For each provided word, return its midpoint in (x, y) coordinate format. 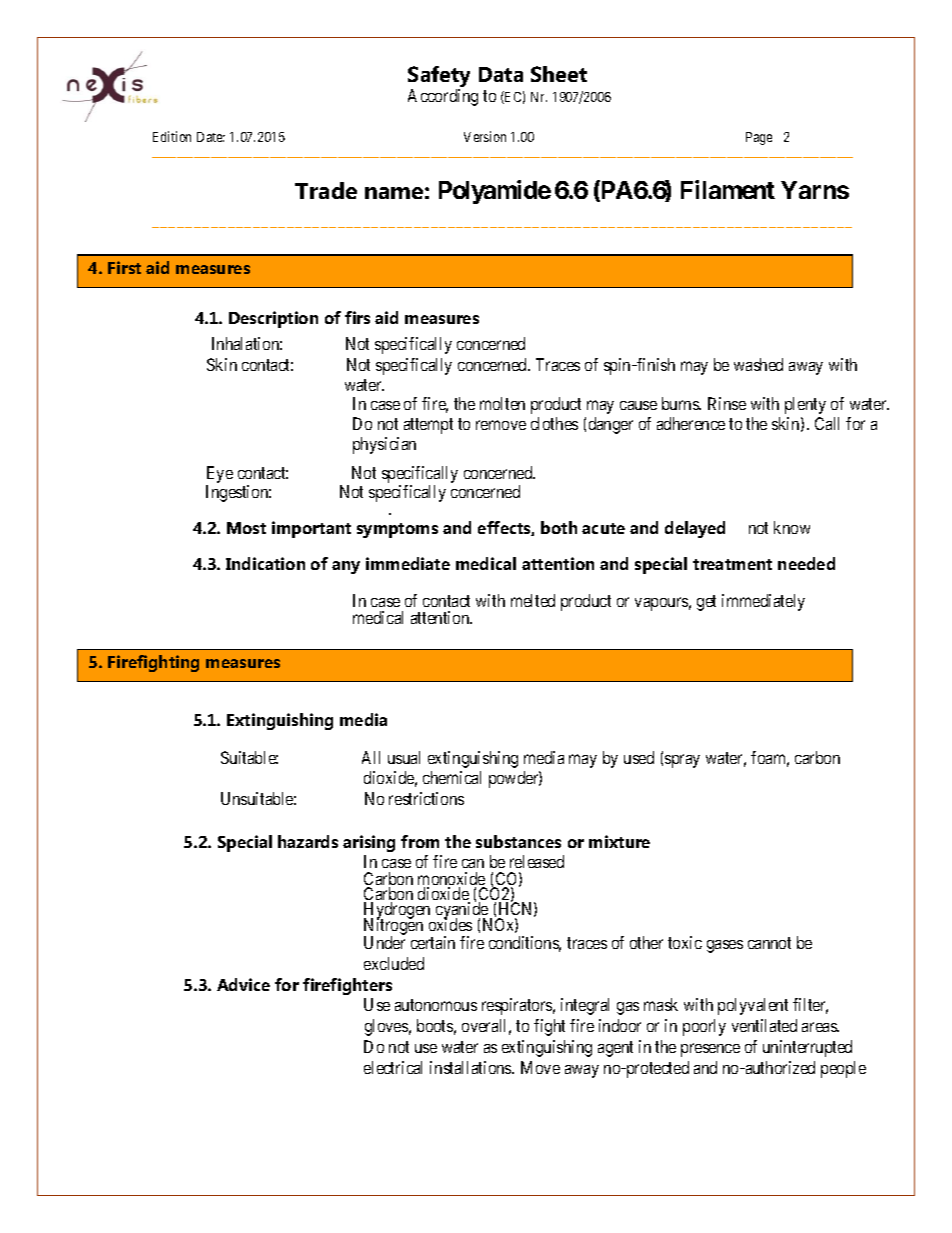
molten (502, 403)
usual (404, 757)
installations (471, 1067)
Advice (243, 984)
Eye (220, 474)
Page (759, 138)
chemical (452, 777)
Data (501, 74)
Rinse (727, 403)
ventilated (764, 1025)
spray (682, 761)
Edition (172, 136)
